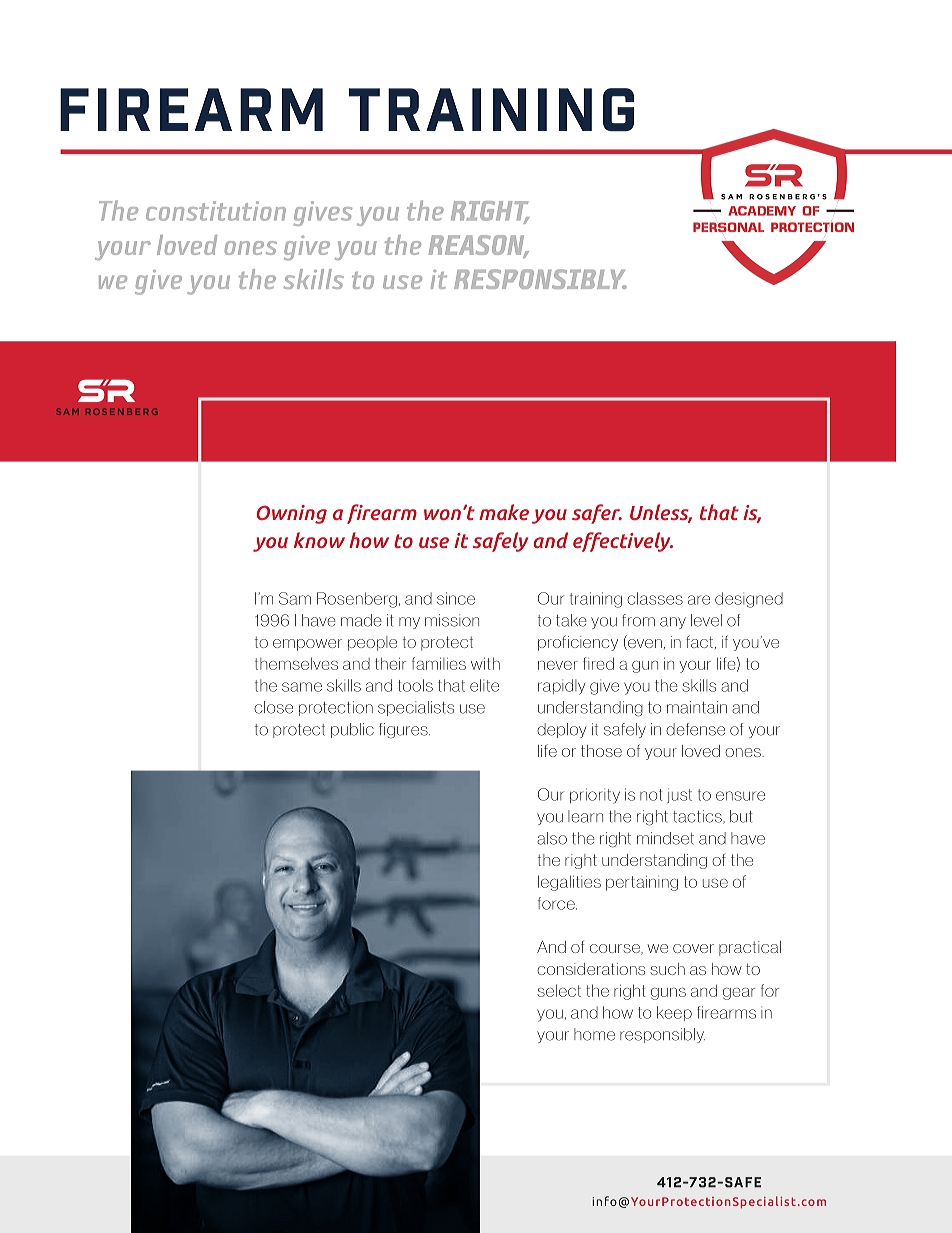  Describe the element at coordinates (559, 990) in the image. I see `select` at that location.
